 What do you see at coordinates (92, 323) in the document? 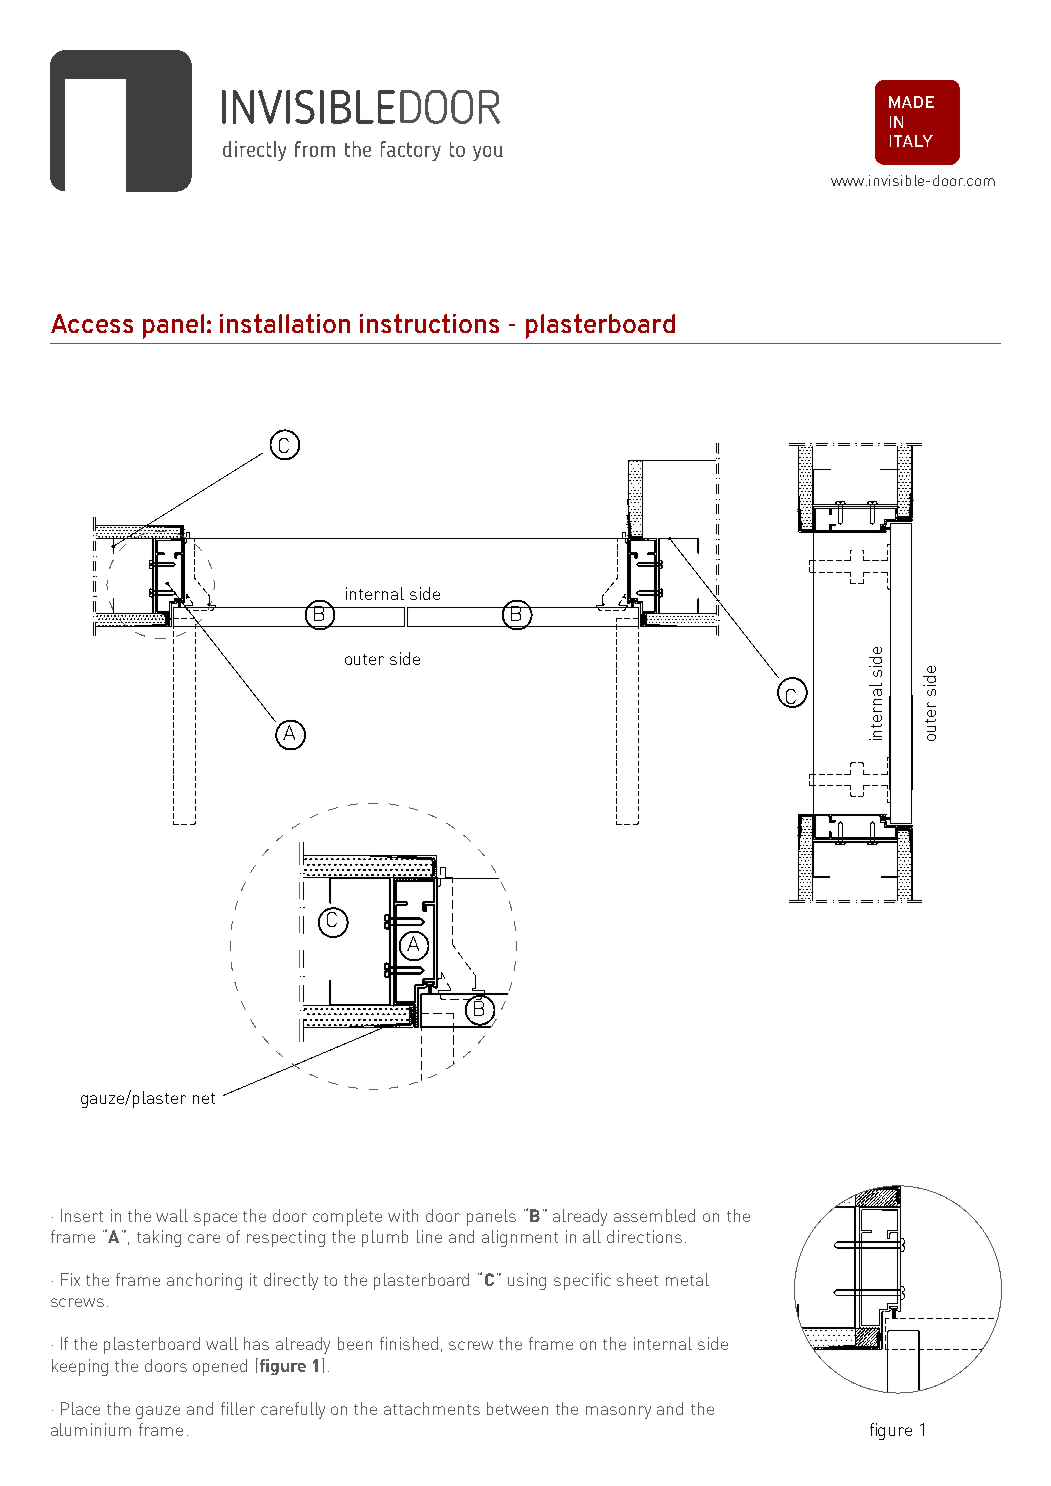
I see `Access` at bounding box center [92, 323].
